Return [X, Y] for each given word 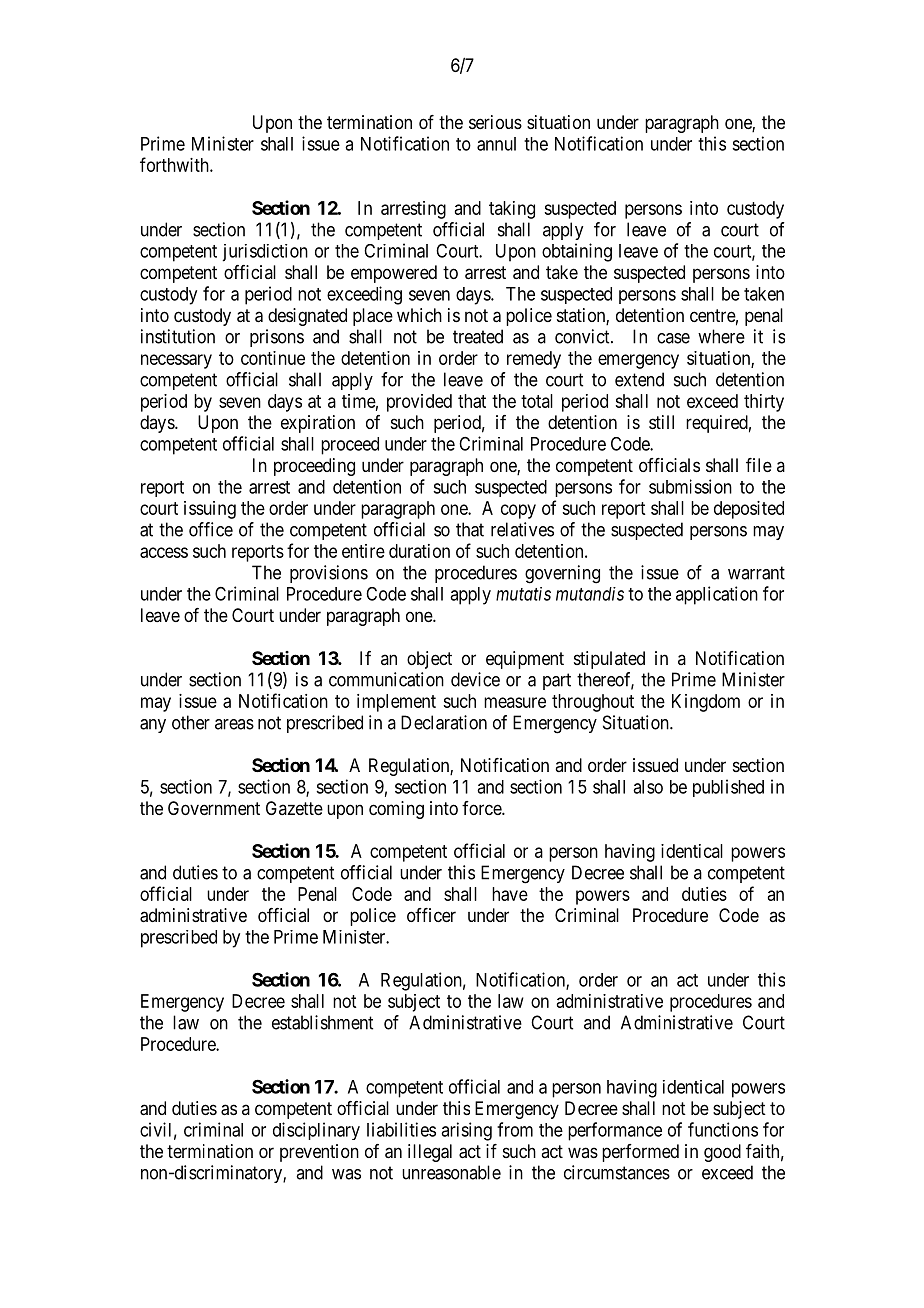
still [661, 422]
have [510, 894]
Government [214, 808]
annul [496, 144]
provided [419, 403]
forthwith [175, 164]
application [717, 595]
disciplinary [316, 1131]
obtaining [577, 252]
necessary [176, 361]
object [429, 660]
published [728, 788]
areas [234, 724]
